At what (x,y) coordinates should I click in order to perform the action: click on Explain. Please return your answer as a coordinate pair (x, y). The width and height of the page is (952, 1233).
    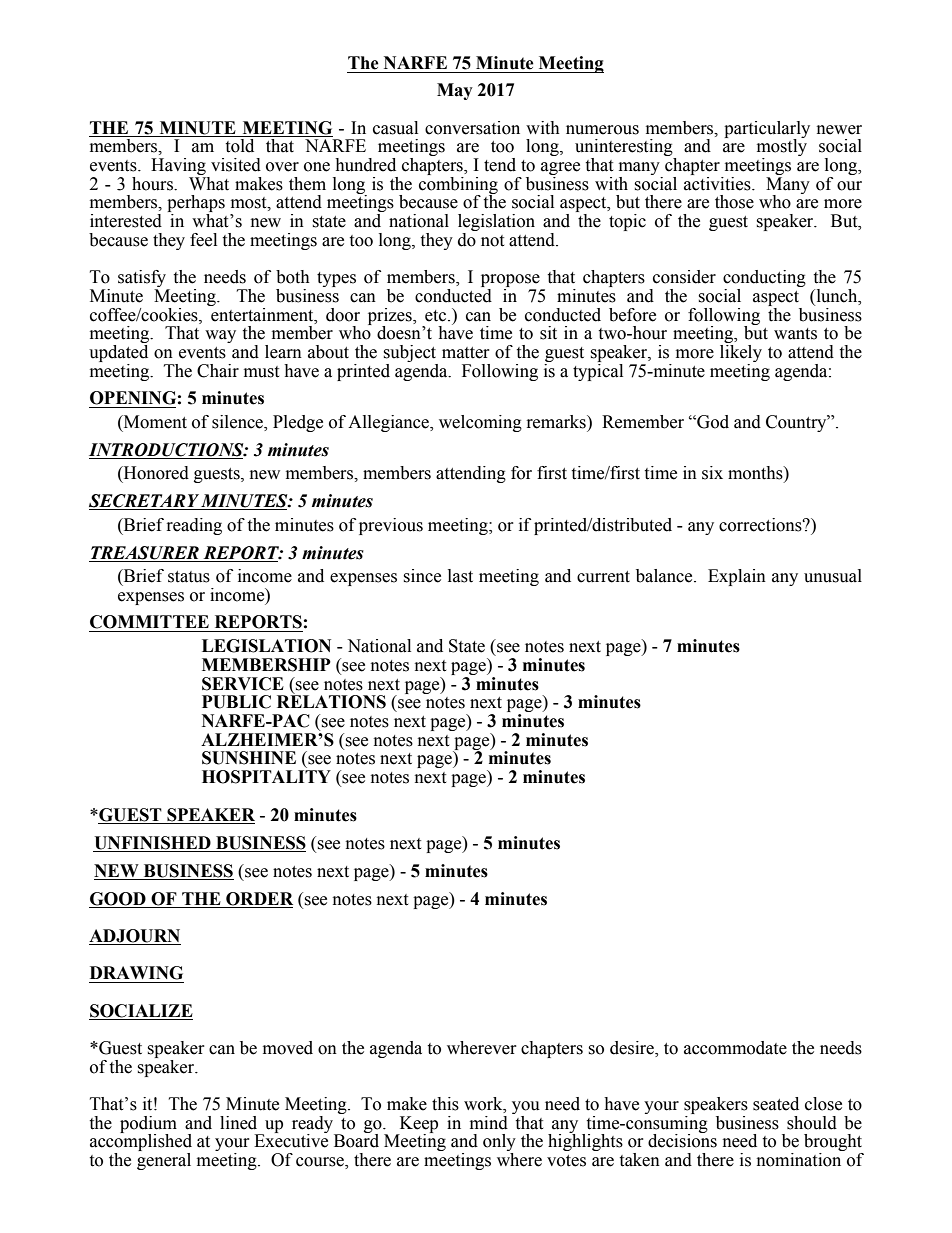
    Looking at the image, I should click on (737, 577).
